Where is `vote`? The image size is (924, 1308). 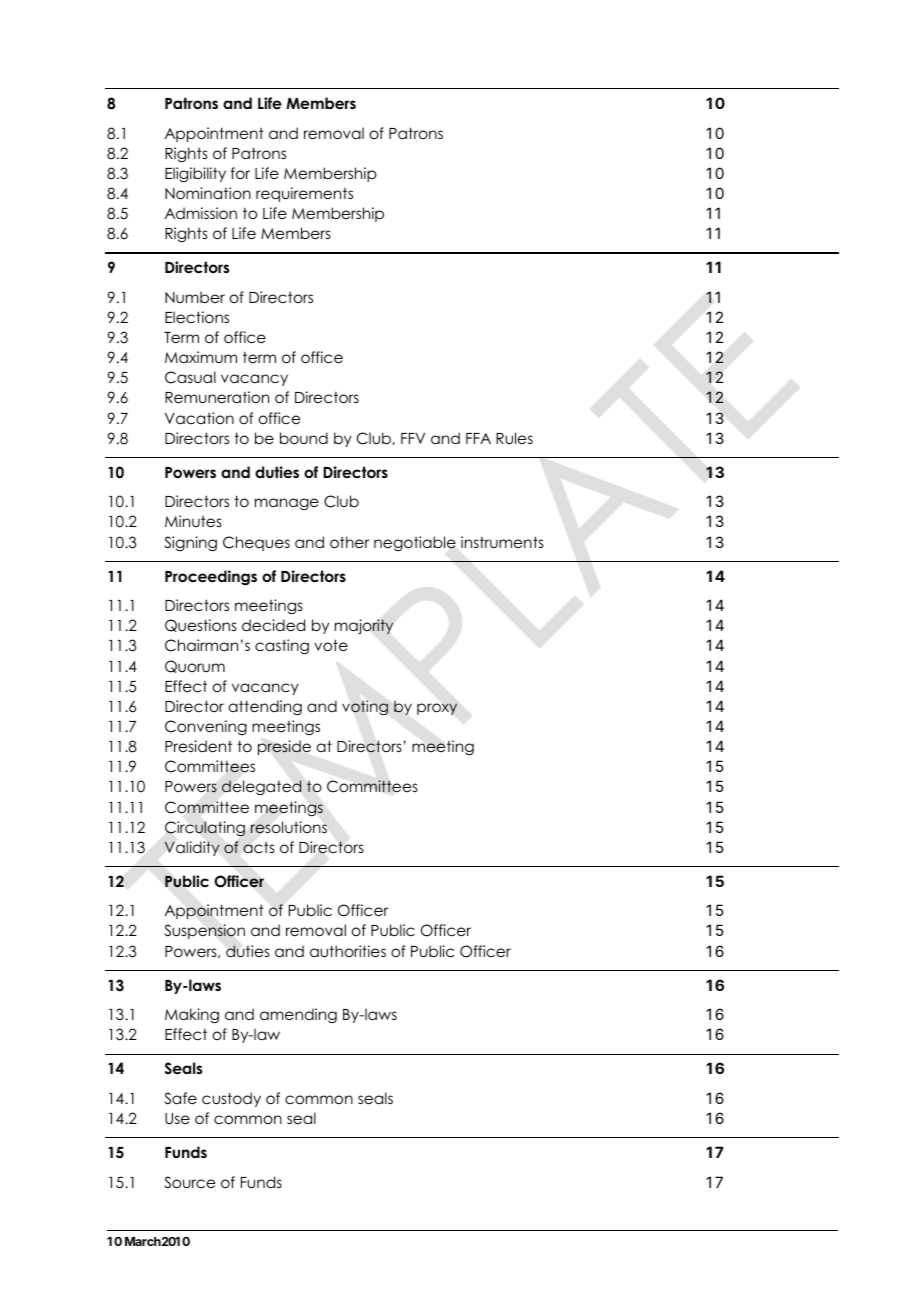
vote is located at coordinates (331, 645).
